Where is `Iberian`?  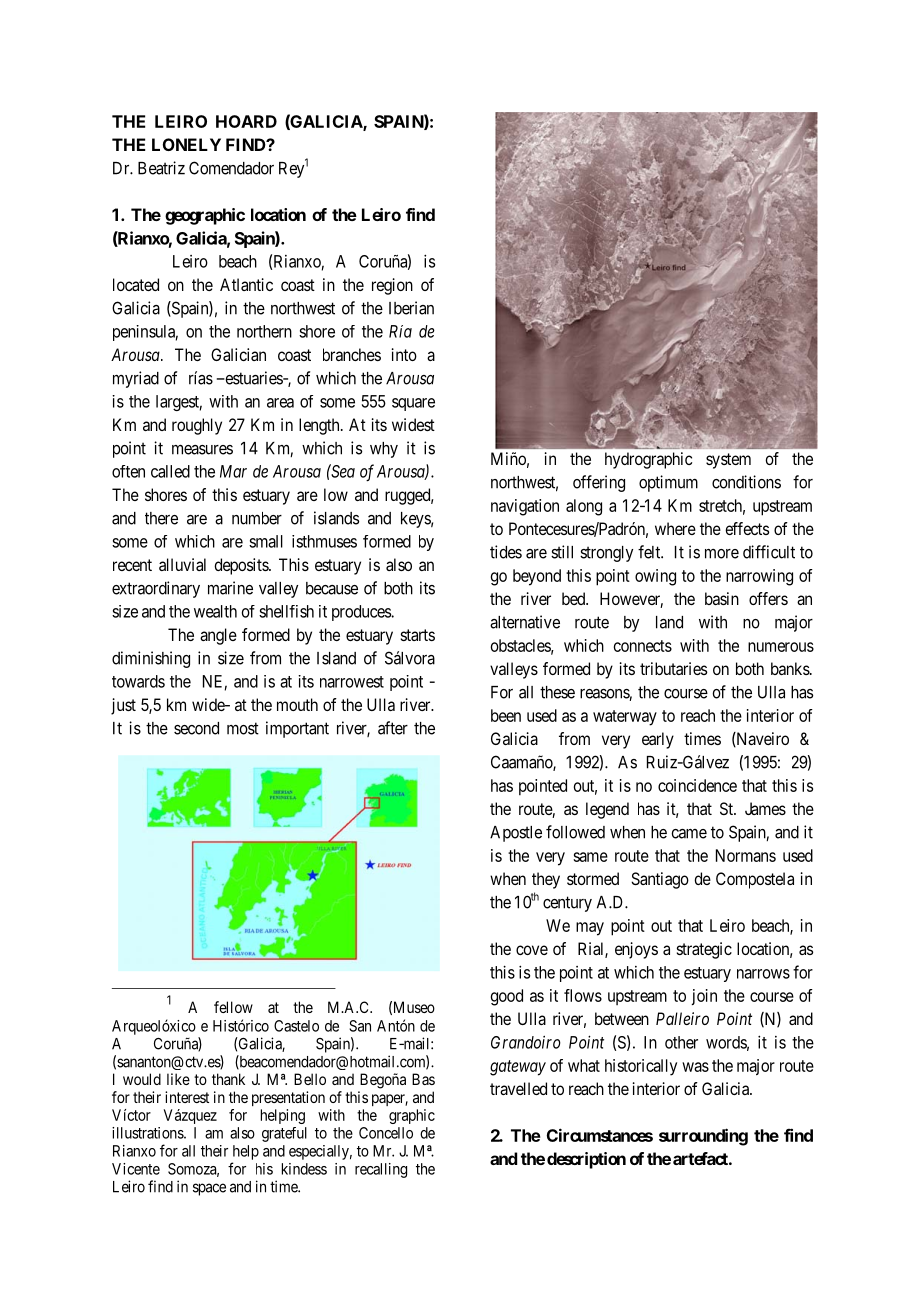 Iberian is located at coordinates (411, 308).
